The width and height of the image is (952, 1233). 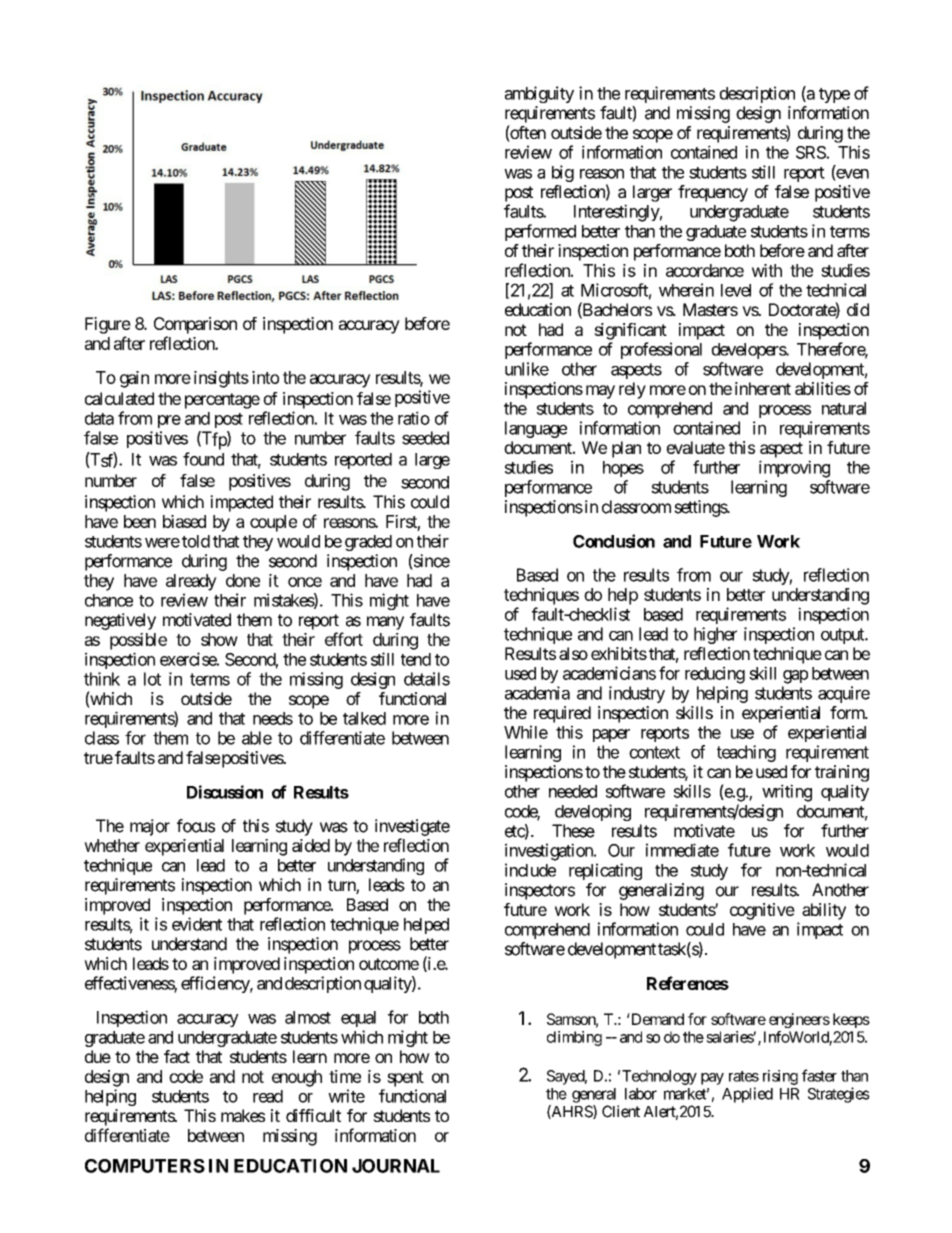 I want to click on include, so click(x=530, y=870).
